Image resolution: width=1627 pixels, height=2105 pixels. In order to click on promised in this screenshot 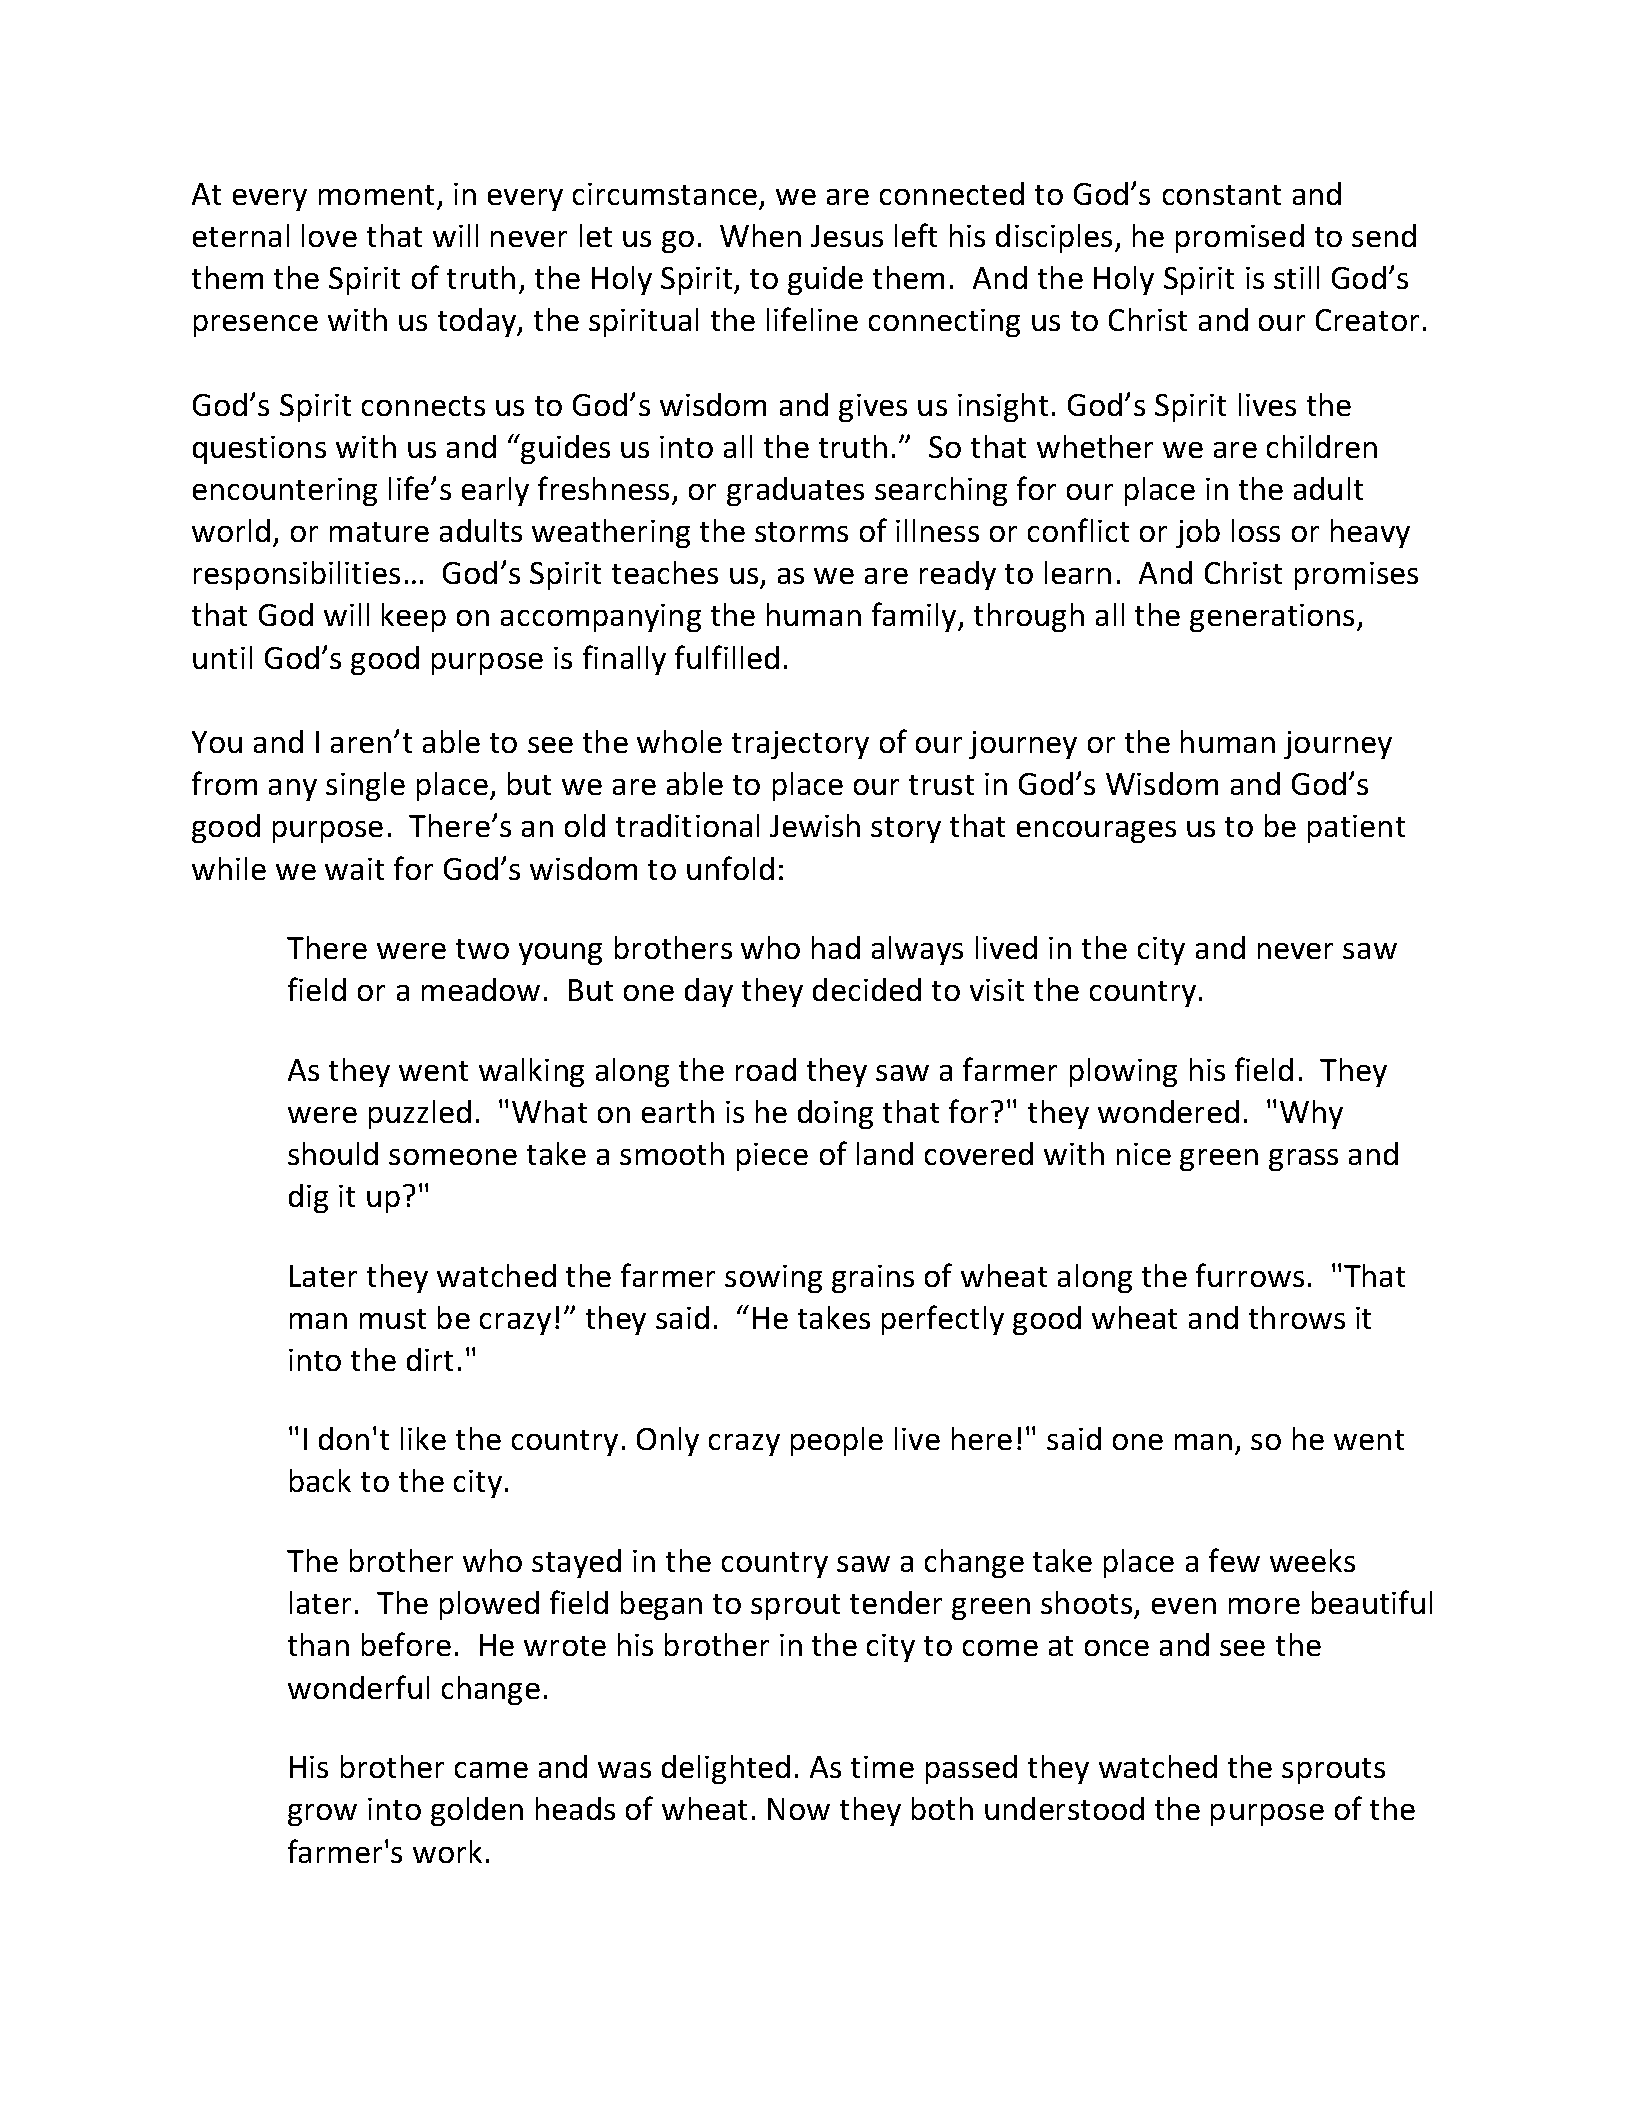, I will do `click(1240, 238)`.
